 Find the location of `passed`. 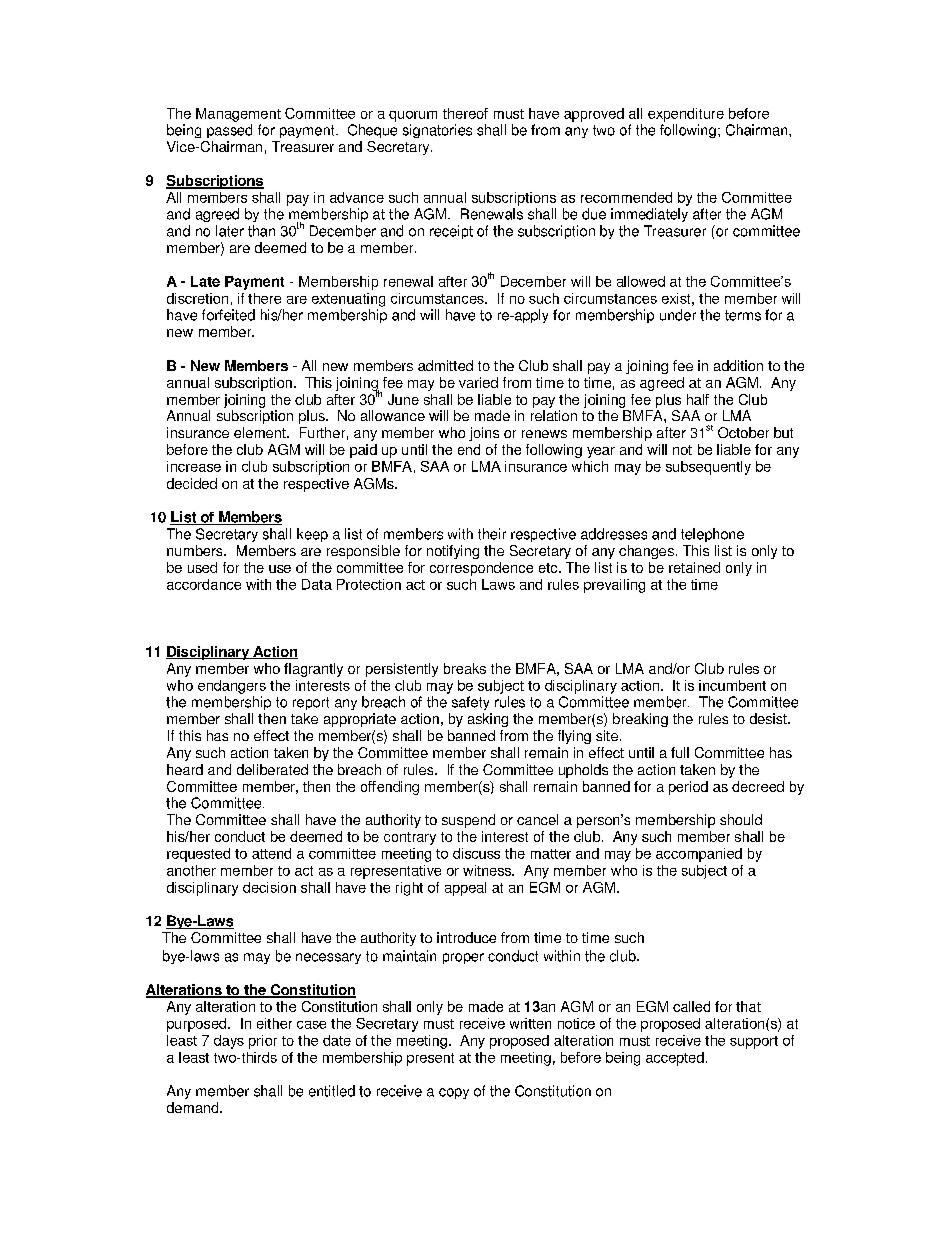

passed is located at coordinates (229, 131).
